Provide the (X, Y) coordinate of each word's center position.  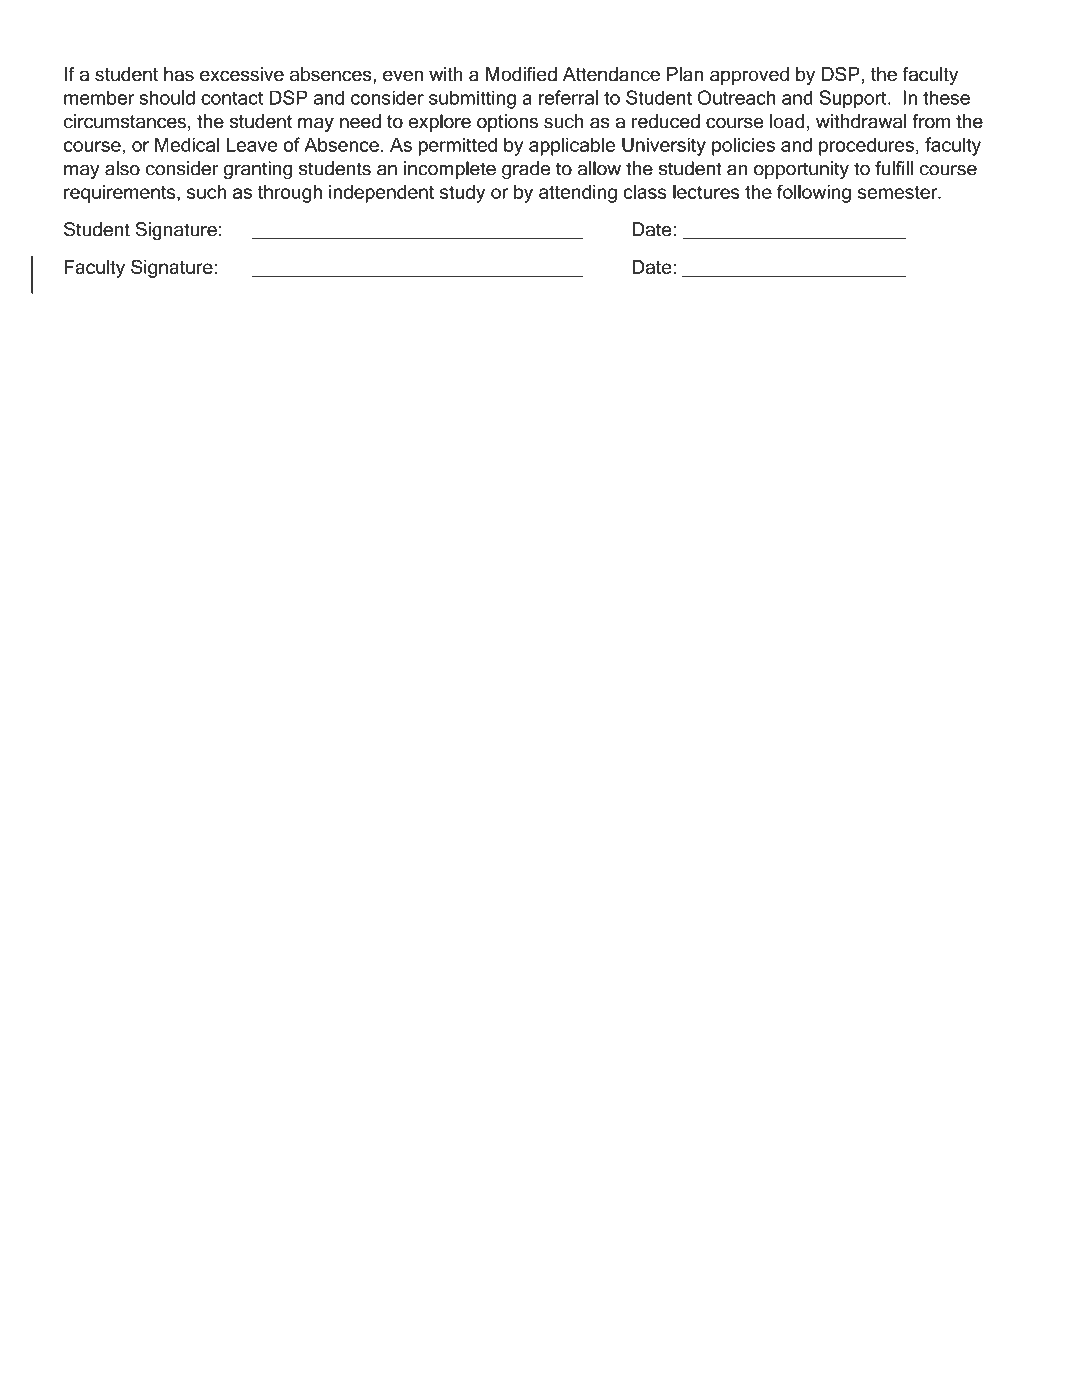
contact (232, 98)
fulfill (894, 168)
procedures (866, 146)
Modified (521, 74)
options (507, 123)
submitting (472, 99)
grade (526, 170)
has (179, 74)
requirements (121, 194)
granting (258, 170)
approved (749, 76)
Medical (187, 144)
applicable (572, 146)
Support (854, 99)
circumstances (125, 121)
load (787, 121)
